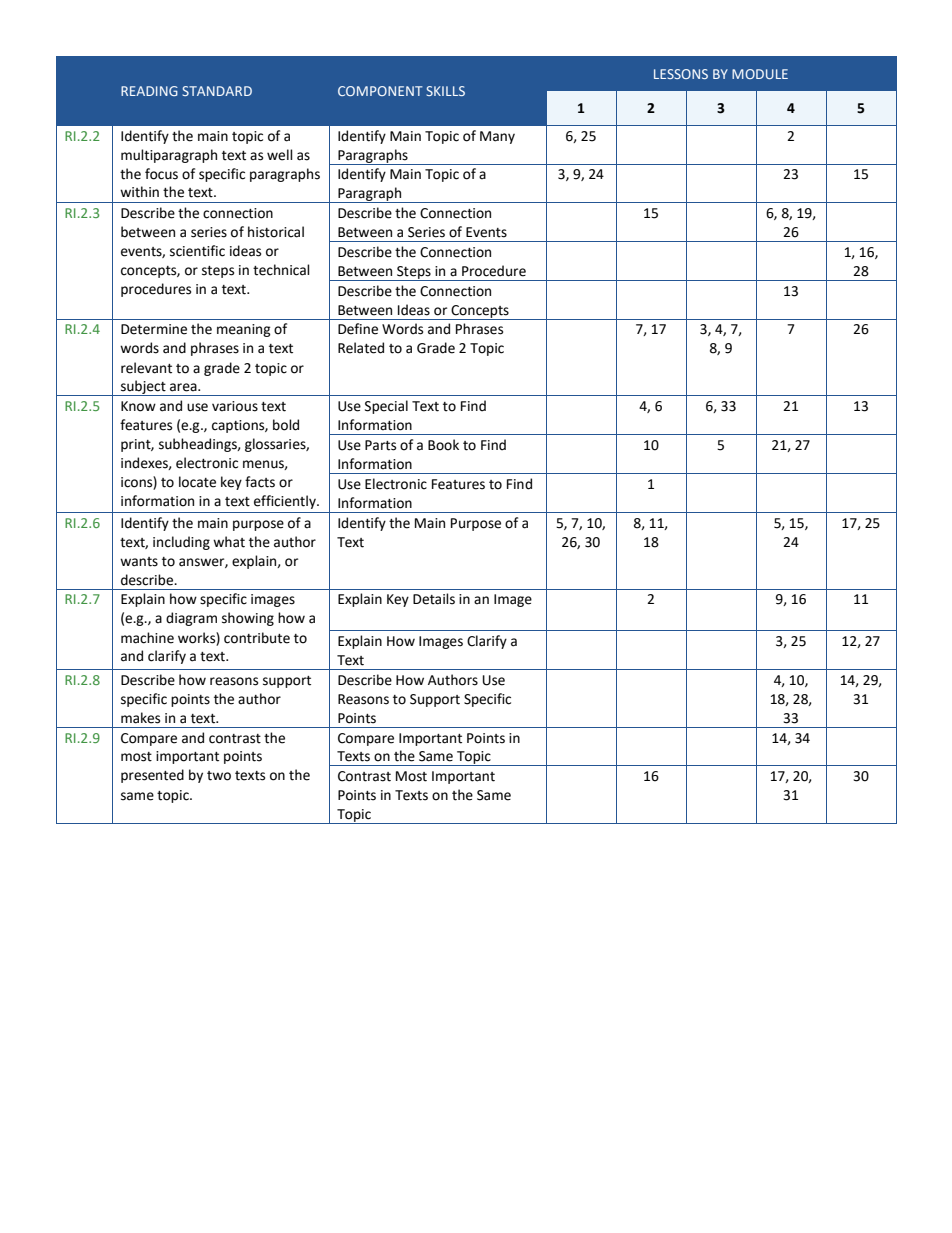  I want to click on two, so click(219, 776).
